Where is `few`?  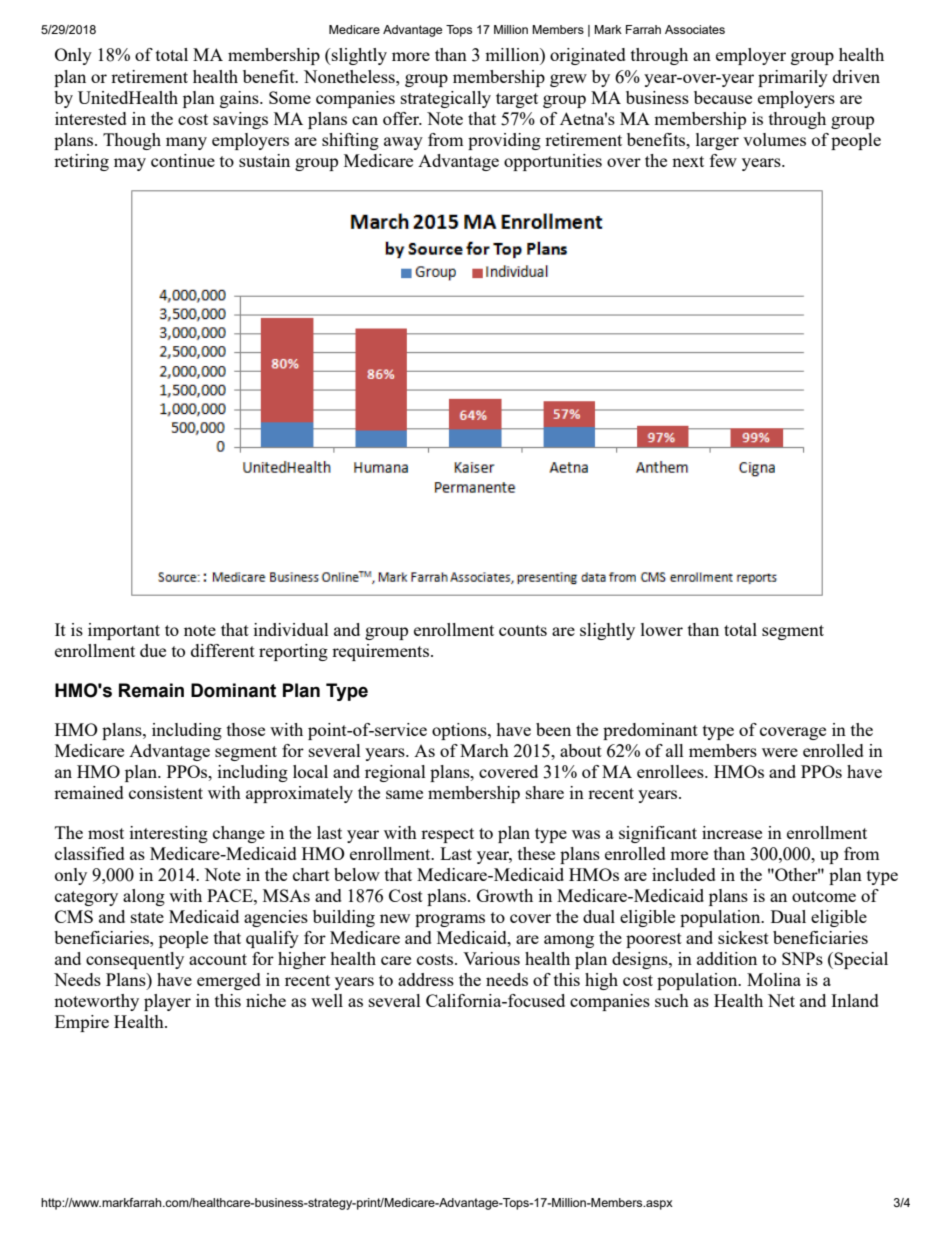 few is located at coordinates (723, 160).
